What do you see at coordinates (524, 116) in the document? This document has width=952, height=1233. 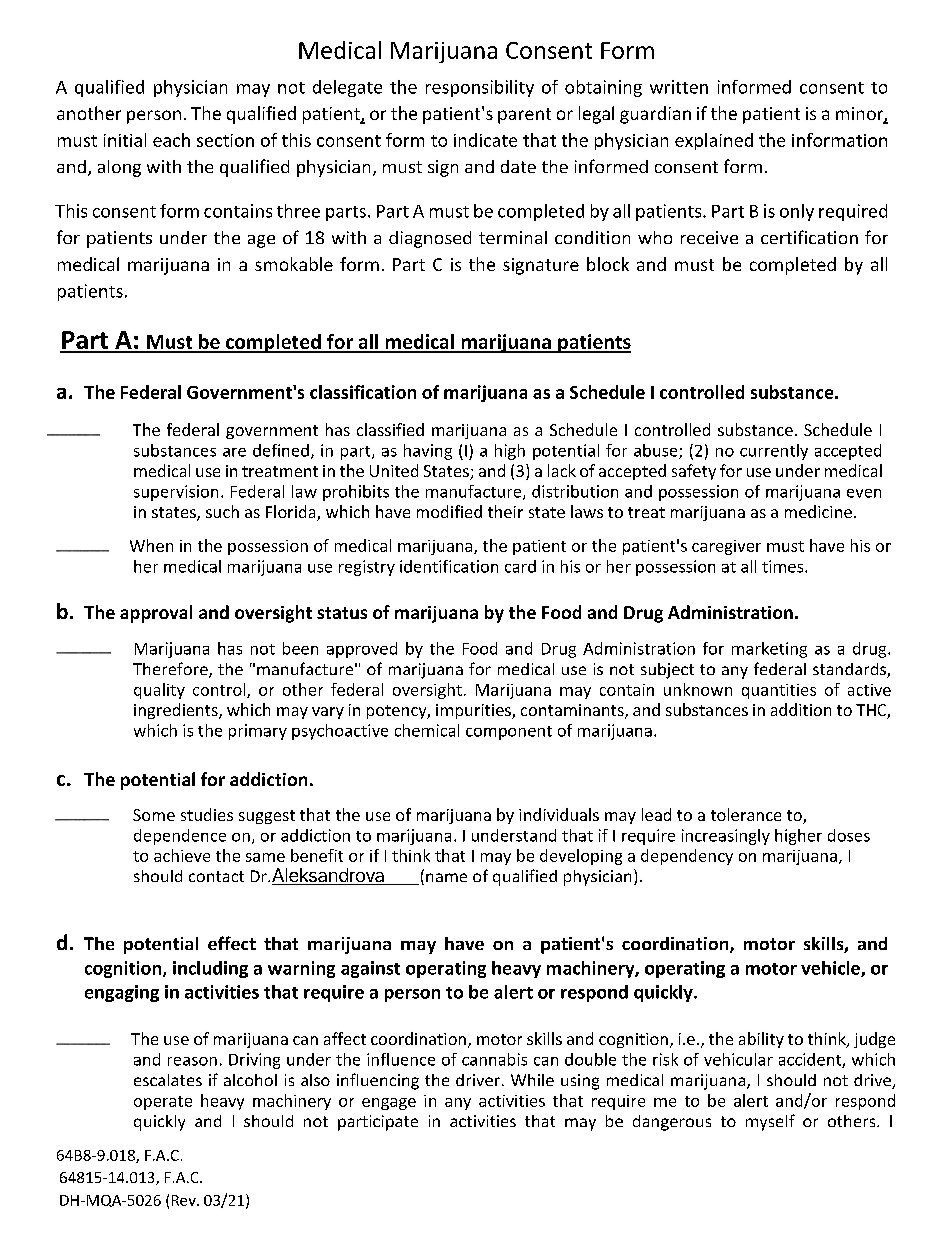 I see `parent` at bounding box center [524, 116].
